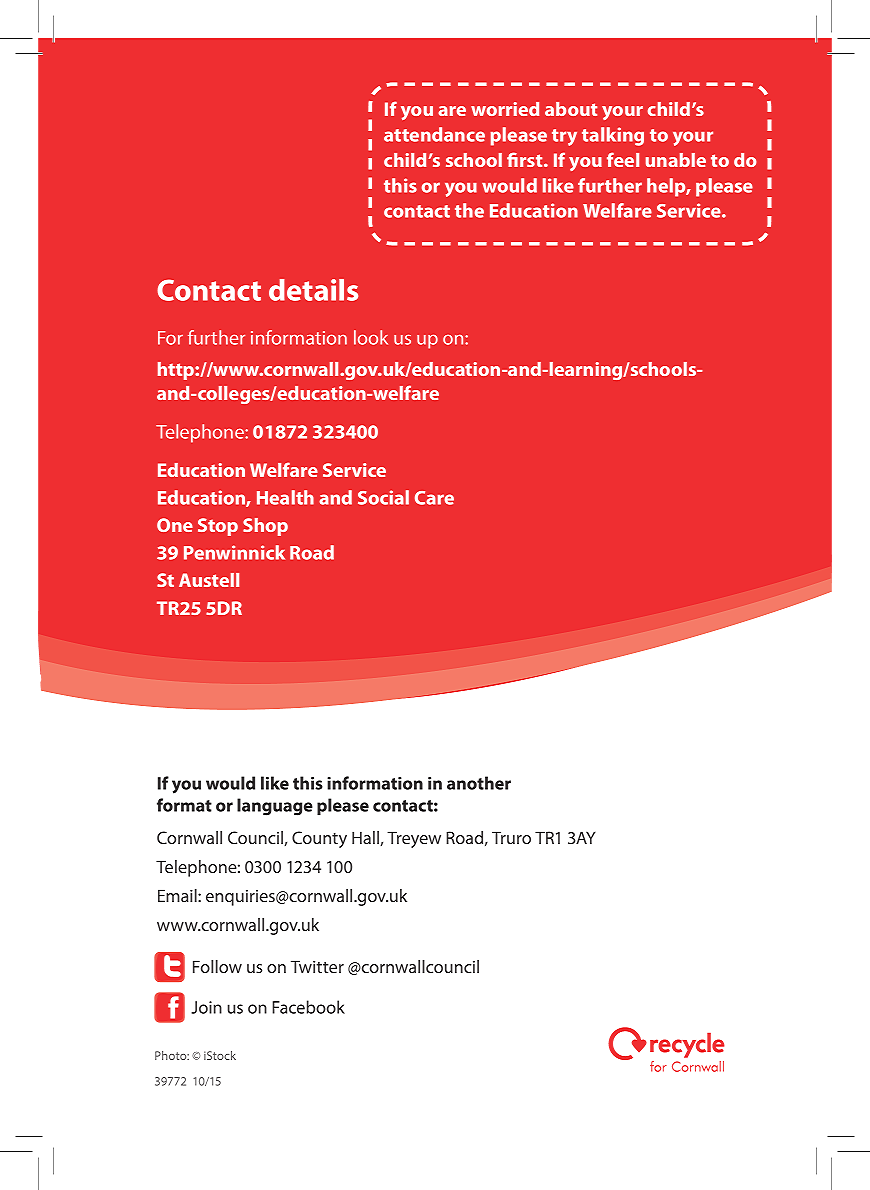 The height and width of the screenshot is (1190, 870). What do you see at coordinates (434, 498) in the screenshot?
I see `Care` at bounding box center [434, 498].
